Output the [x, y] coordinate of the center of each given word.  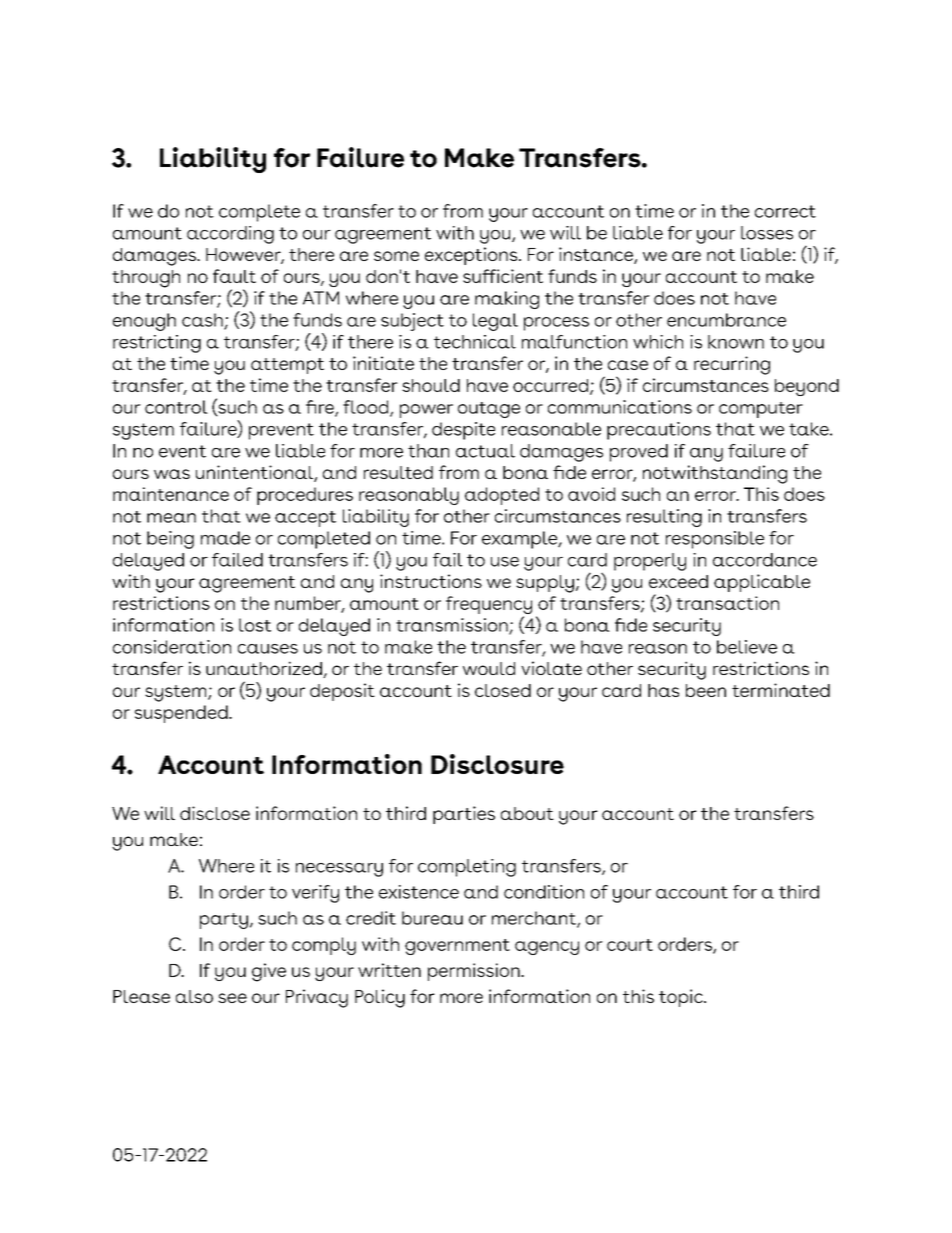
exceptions [472, 256]
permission [475, 972]
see [232, 998]
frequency [489, 606]
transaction [727, 603]
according [230, 235]
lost [255, 625]
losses [767, 233]
